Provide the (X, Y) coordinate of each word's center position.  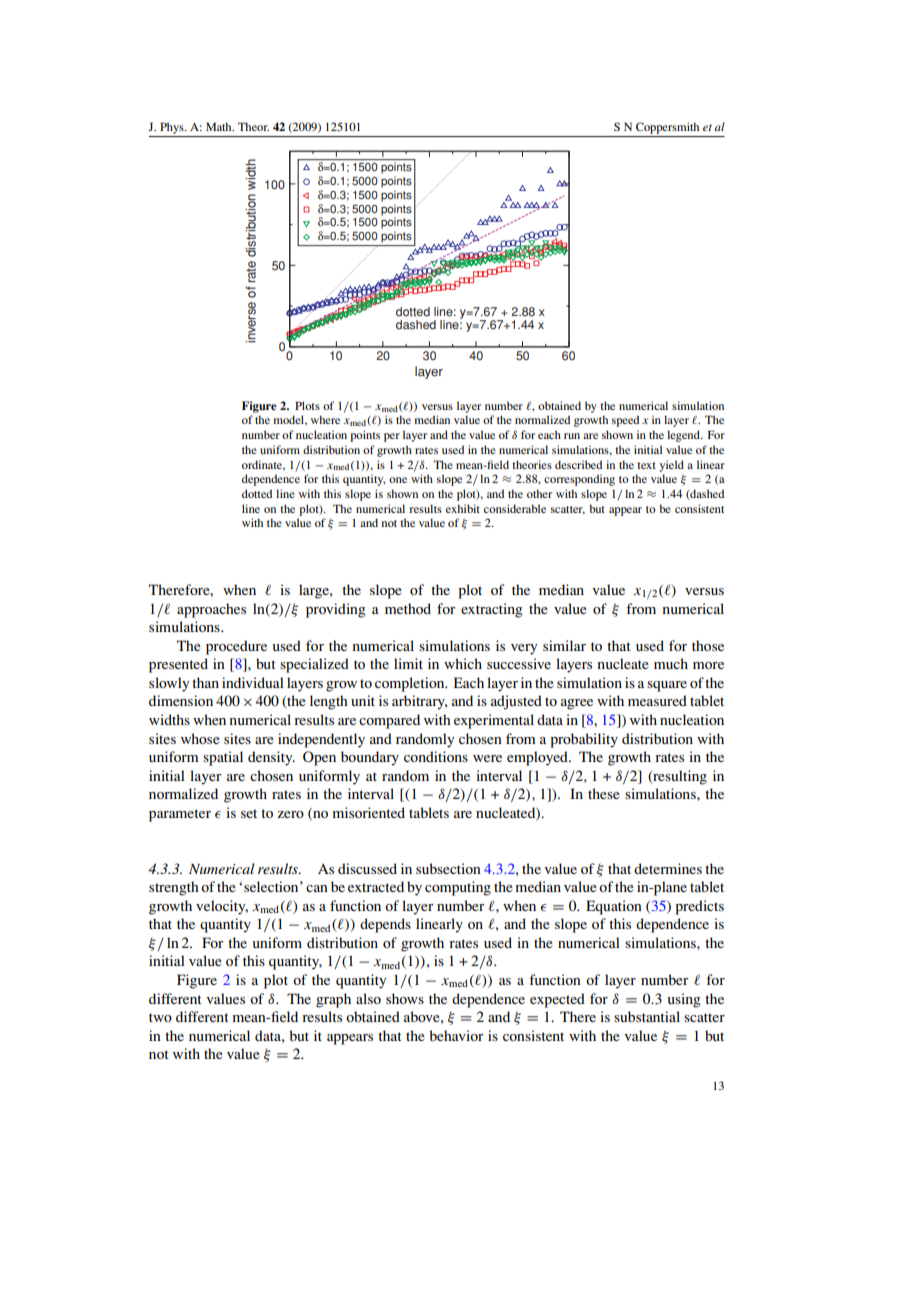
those (708, 645)
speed (625, 421)
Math (220, 126)
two (160, 1017)
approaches (211, 610)
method (408, 608)
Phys (173, 128)
